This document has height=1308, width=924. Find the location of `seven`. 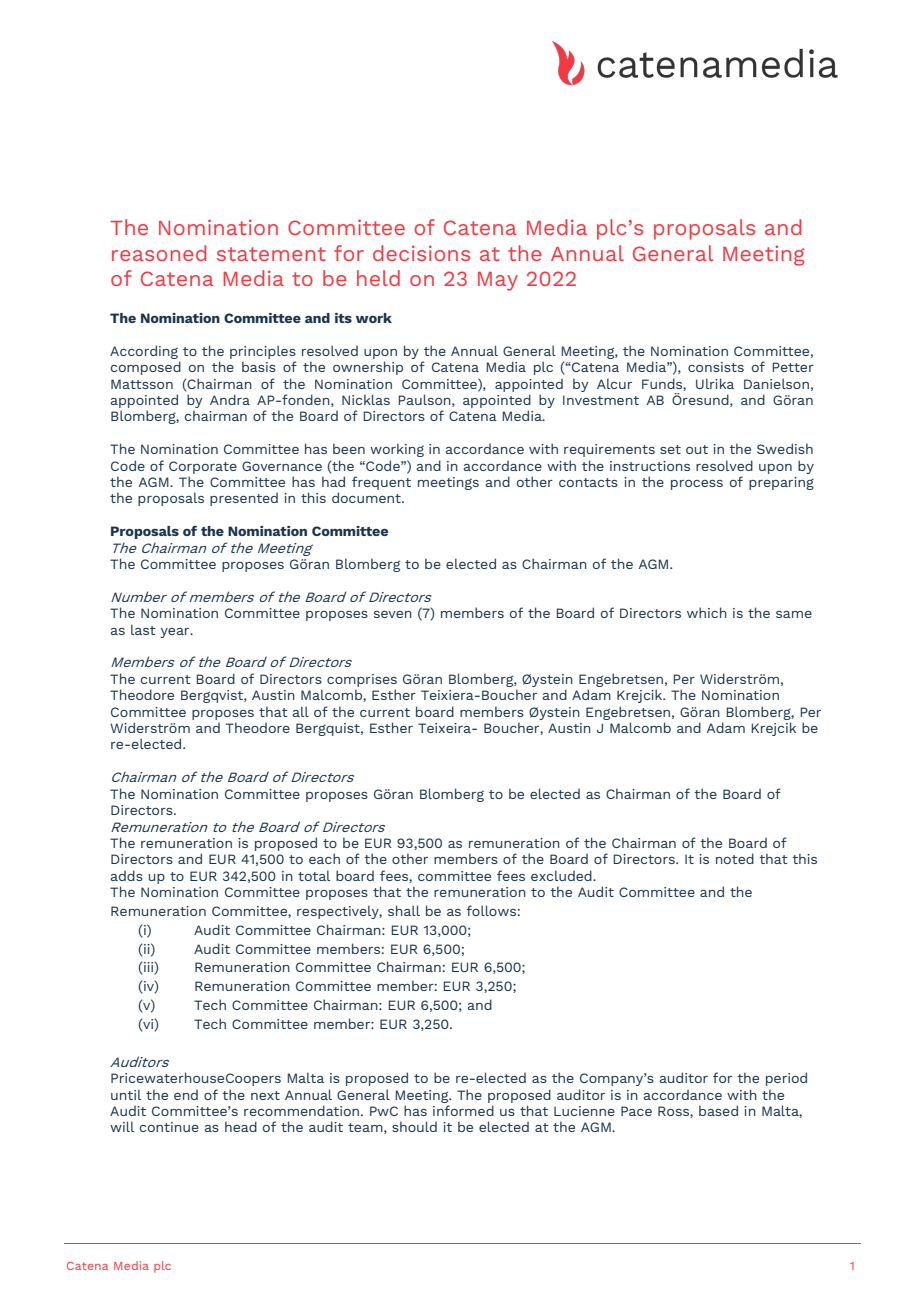

seven is located at coordinates (393, 614).
